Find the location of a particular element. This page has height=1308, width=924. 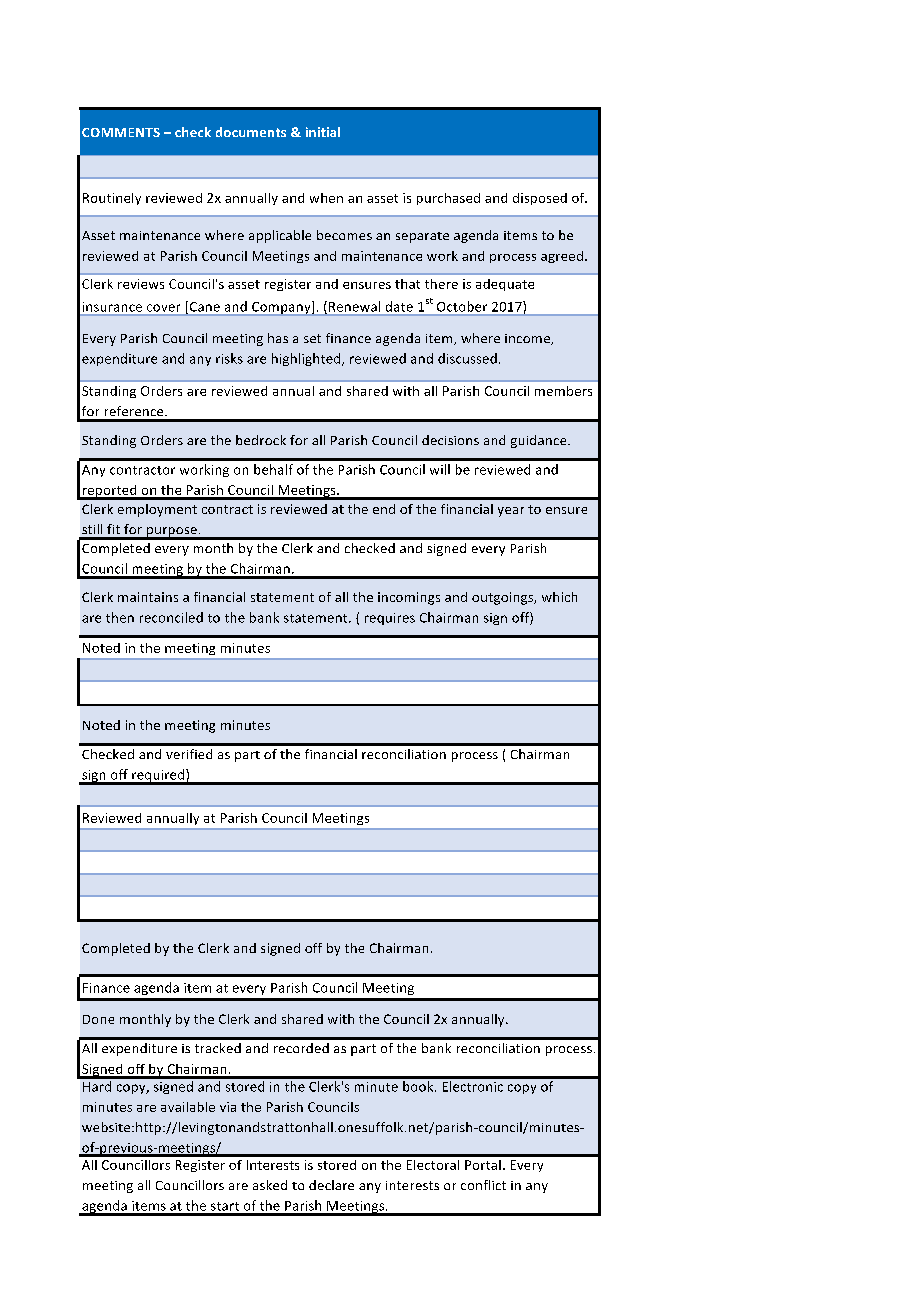

COMMENTS is located at coordinates (121, 132).
